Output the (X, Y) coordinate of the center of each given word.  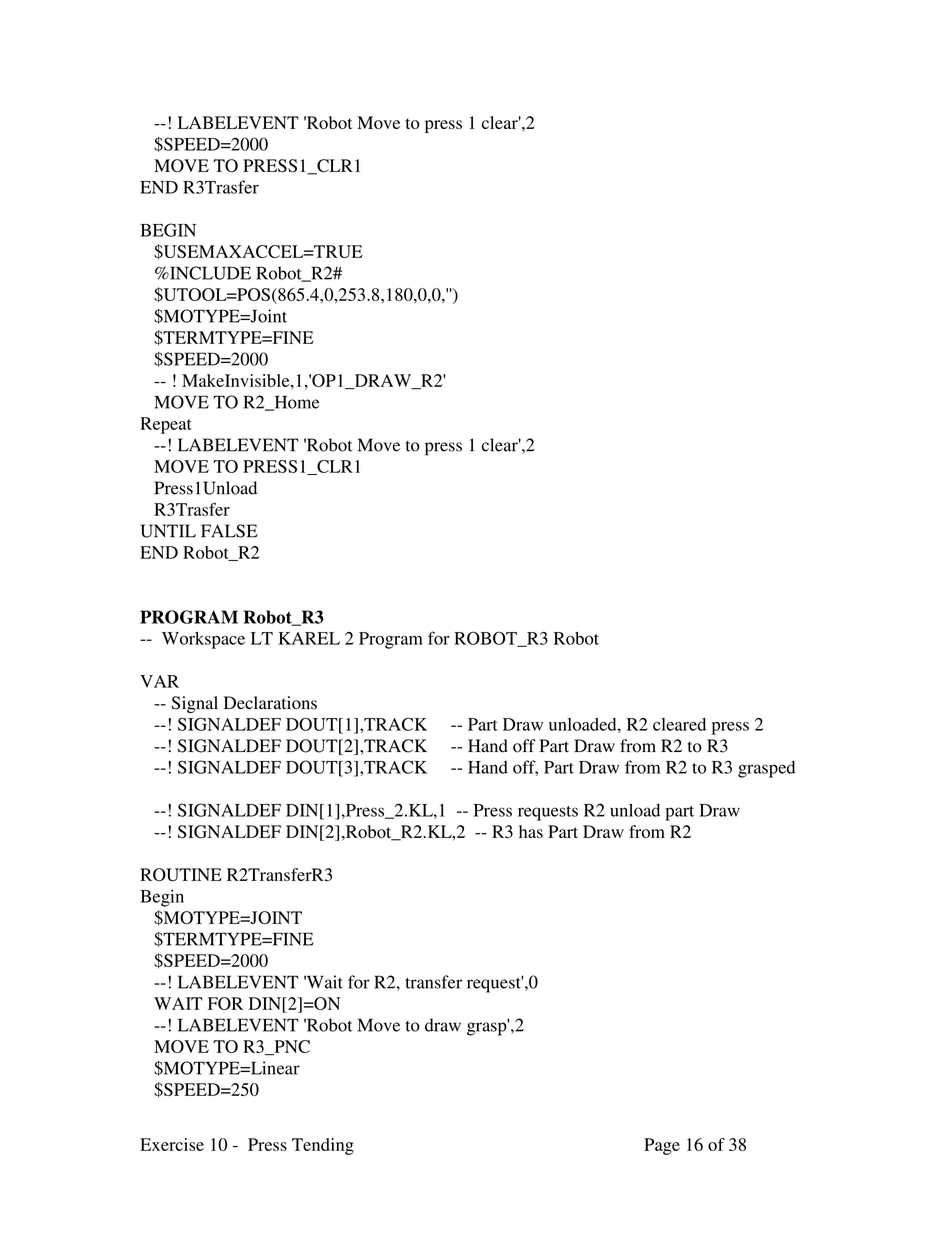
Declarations (270, 703)
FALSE (229, 531)
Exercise (172, 1144)
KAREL (309, 638)
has (531, 831)
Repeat (166, 425)
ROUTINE (181, 875)
